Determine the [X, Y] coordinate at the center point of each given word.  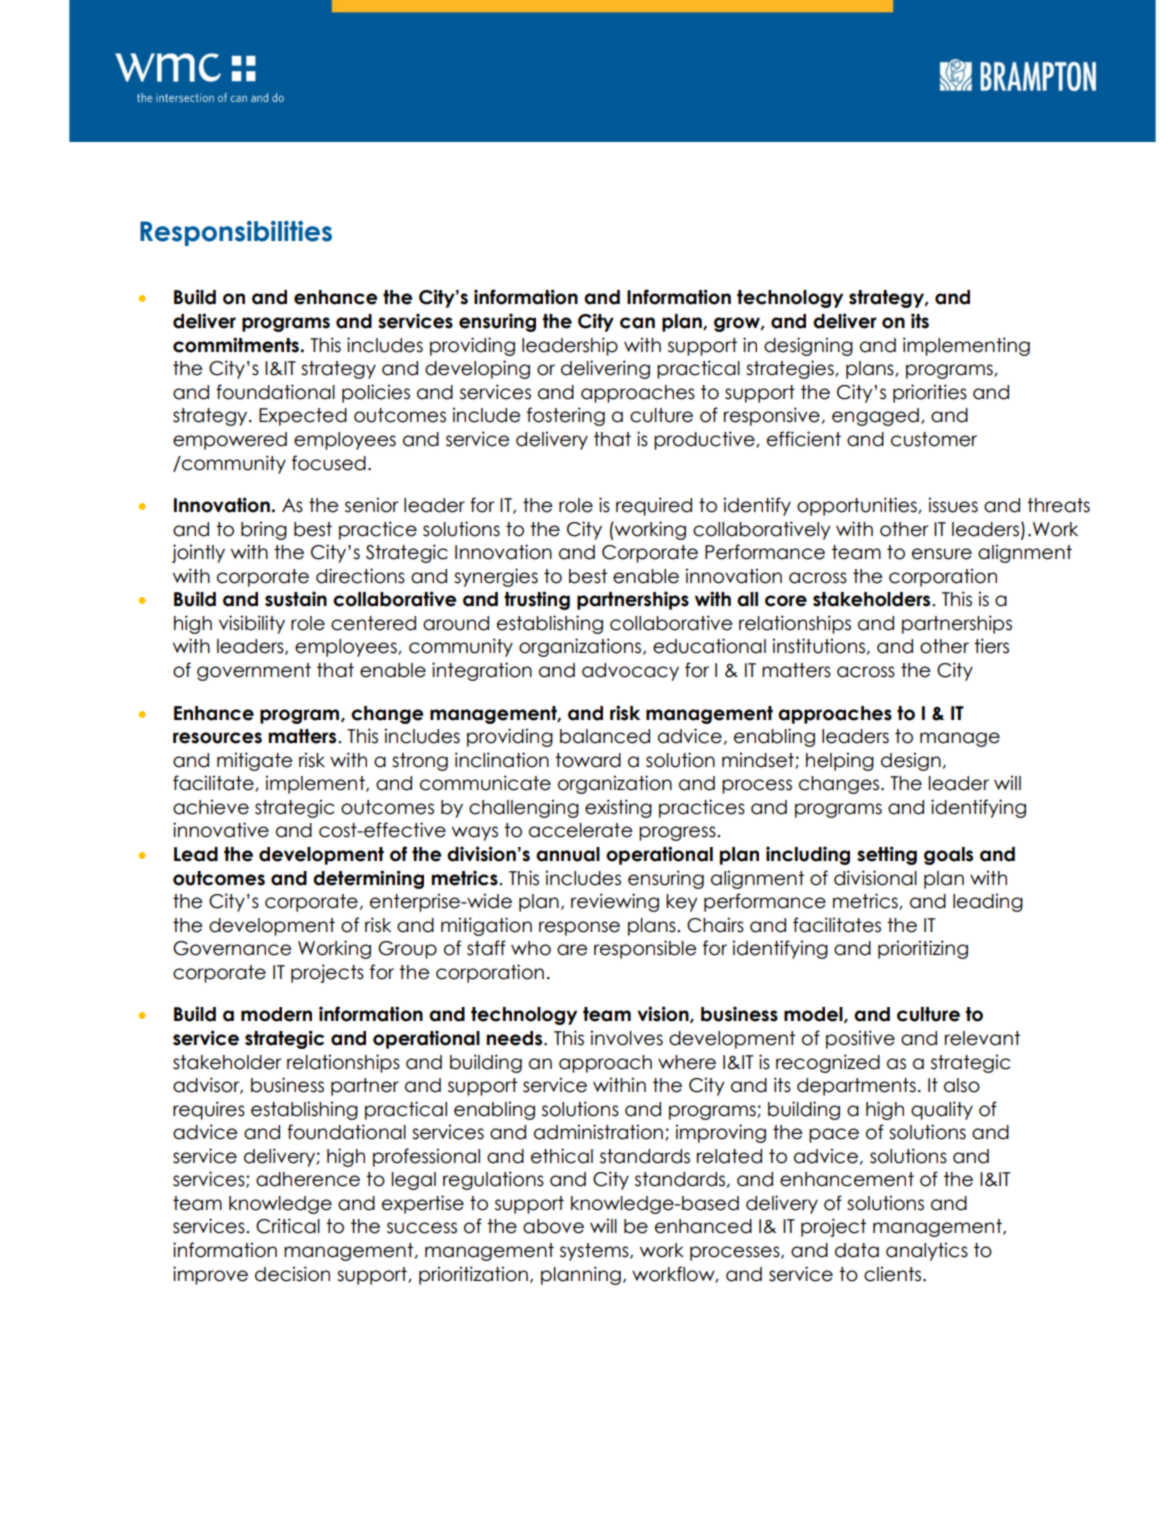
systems [595, 1252]
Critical [288, 1226]
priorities [930, 393]
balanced [605, 736]
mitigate [254, 761]
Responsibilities [236, 233]
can [637, 323]
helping [840, 761]
